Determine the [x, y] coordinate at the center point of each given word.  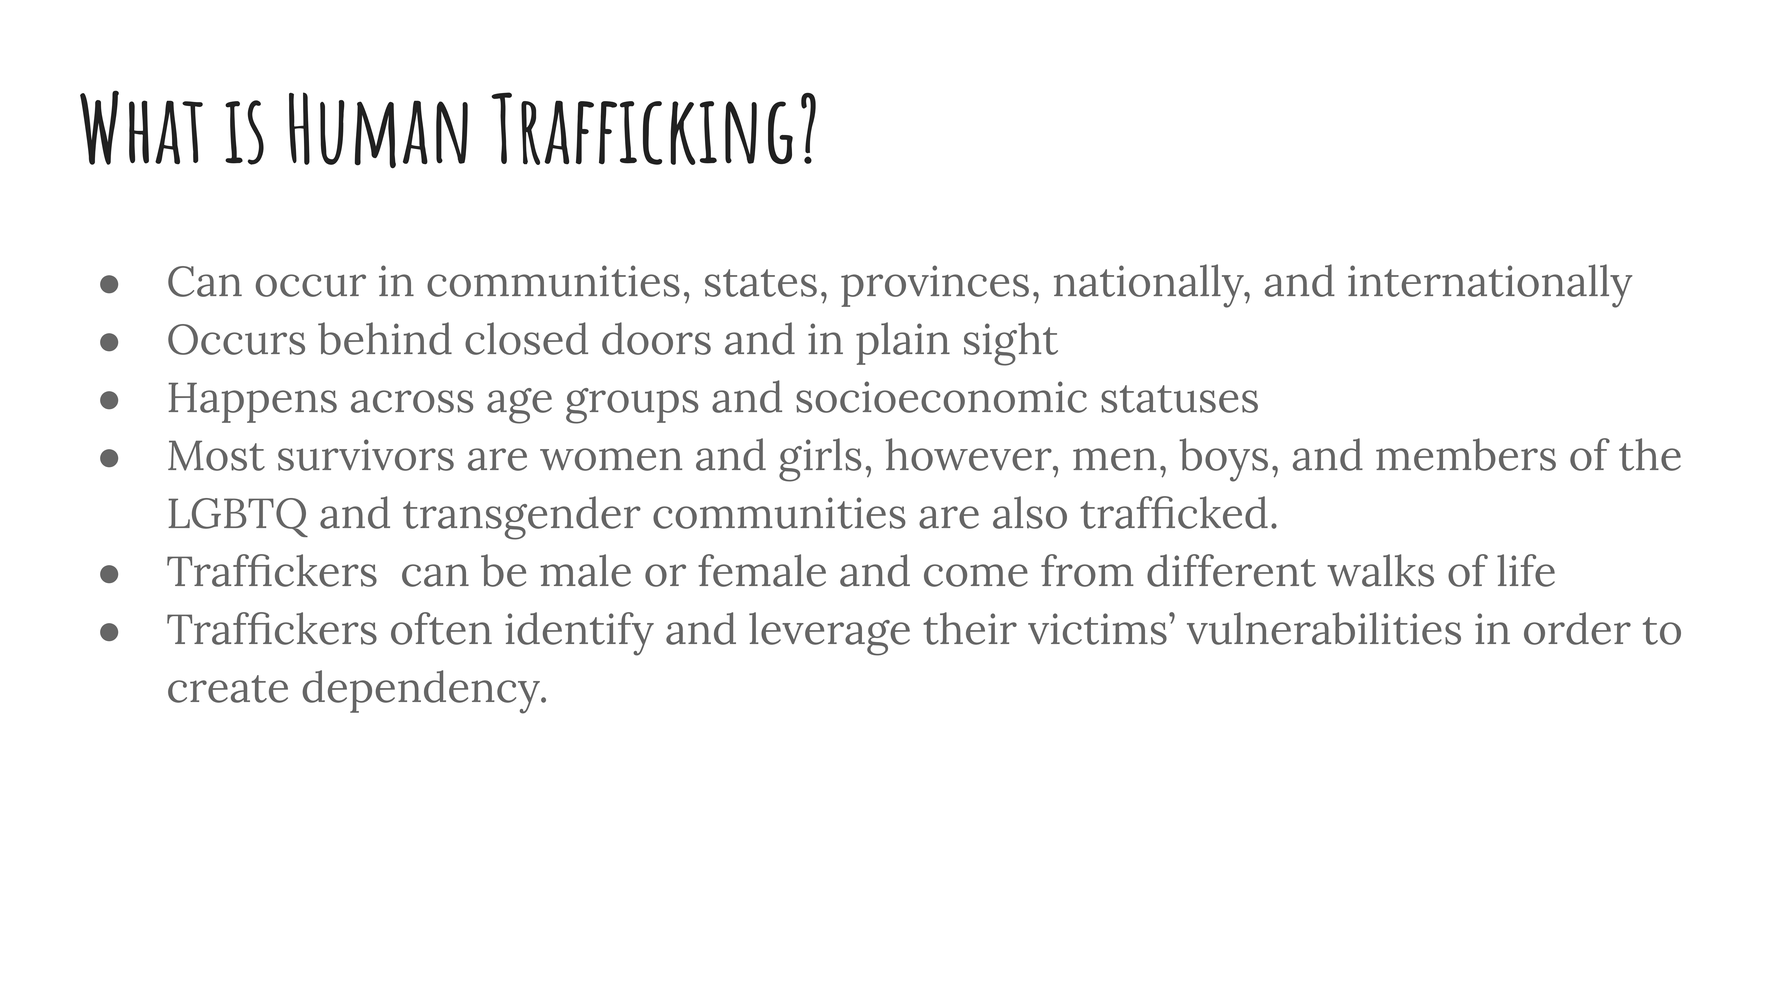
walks [1380, 570]
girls [820, 460]
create [228, 689]
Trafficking [642, 128]
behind [385, 338]
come [976, 575]
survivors [366, 455]
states [761, 283]
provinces [935, 286]
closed [526, 338]
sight [1011, 344]
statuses [1179, 399]
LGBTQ [238, 517]
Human [378, 130]
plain [903, 343]
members [1466, 454]
